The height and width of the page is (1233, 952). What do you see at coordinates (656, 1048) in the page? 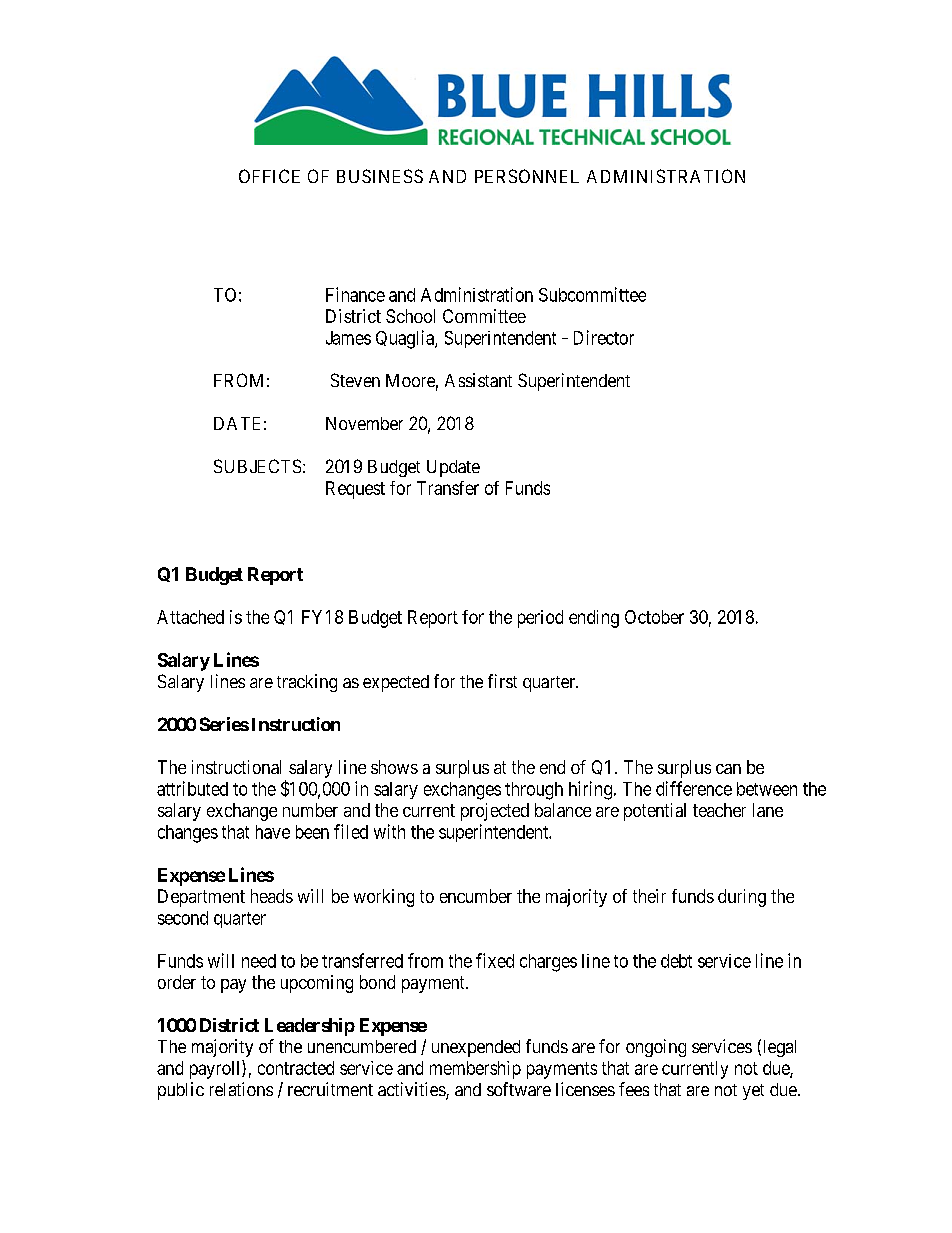
I see `ongoing` at bounding box center [656, 1048].
